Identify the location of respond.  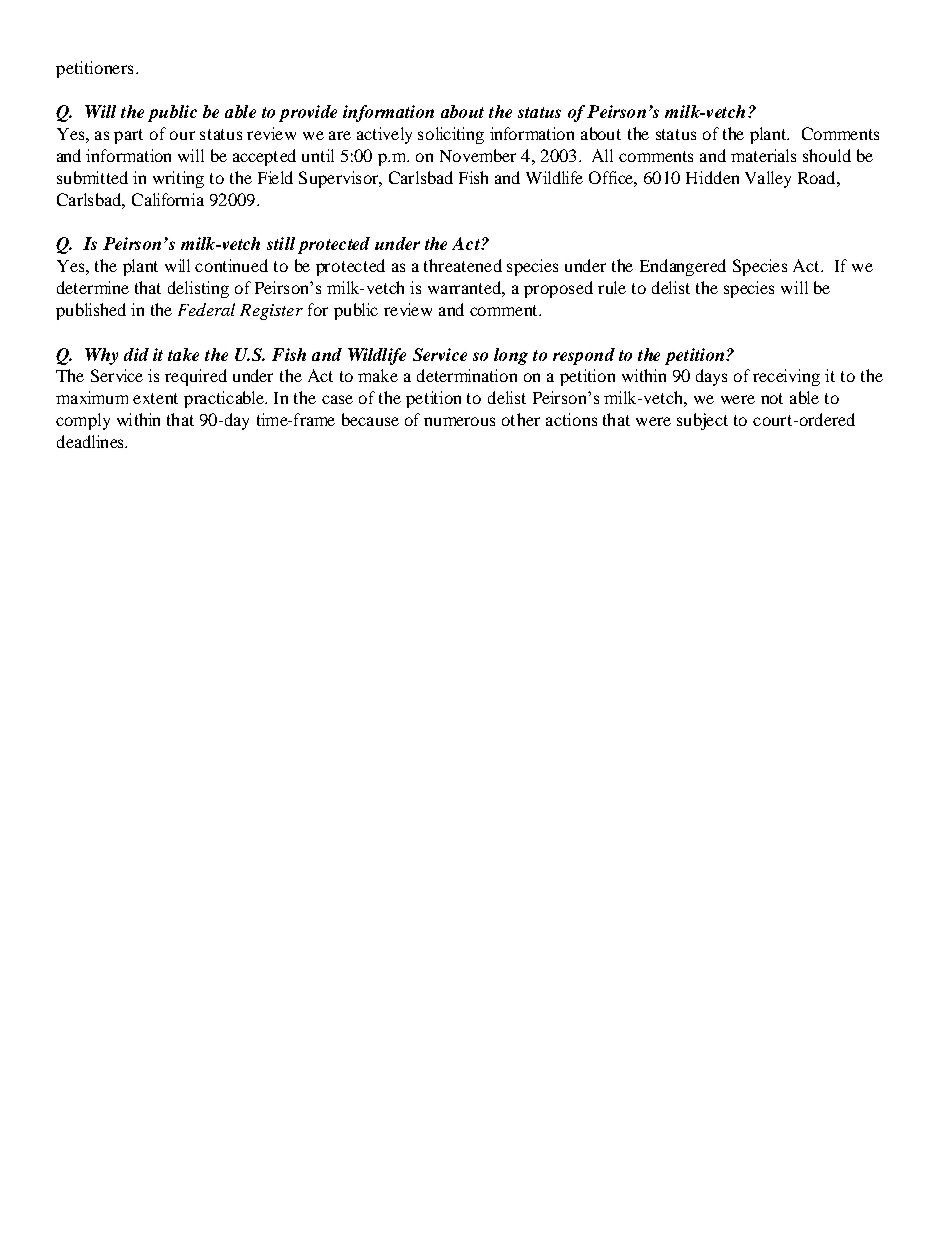
(584, 356).
